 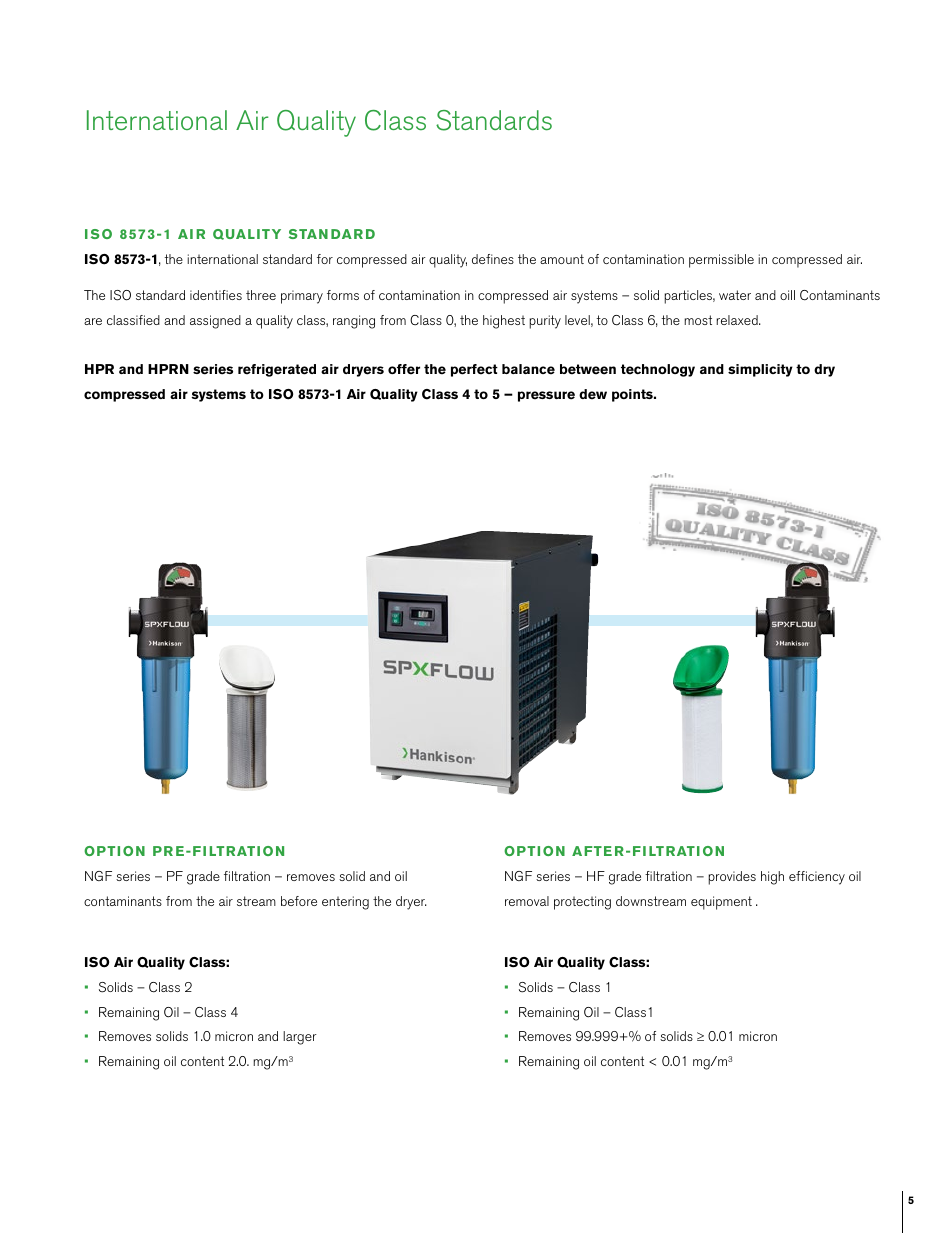 I want to click on larger, so click(x=300, y=1038).
